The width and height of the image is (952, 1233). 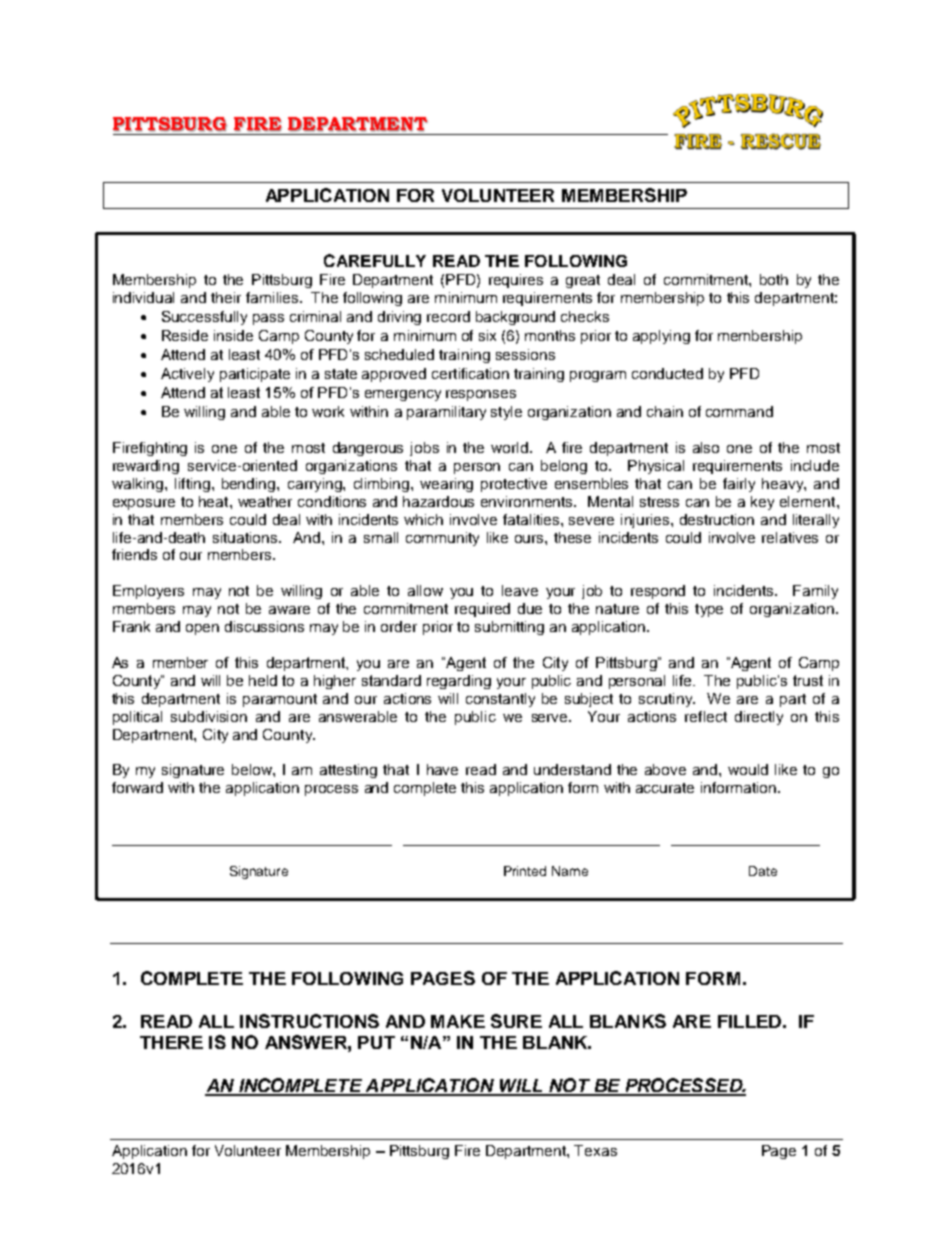 I want to click on both, so click(x=774, y=279).
